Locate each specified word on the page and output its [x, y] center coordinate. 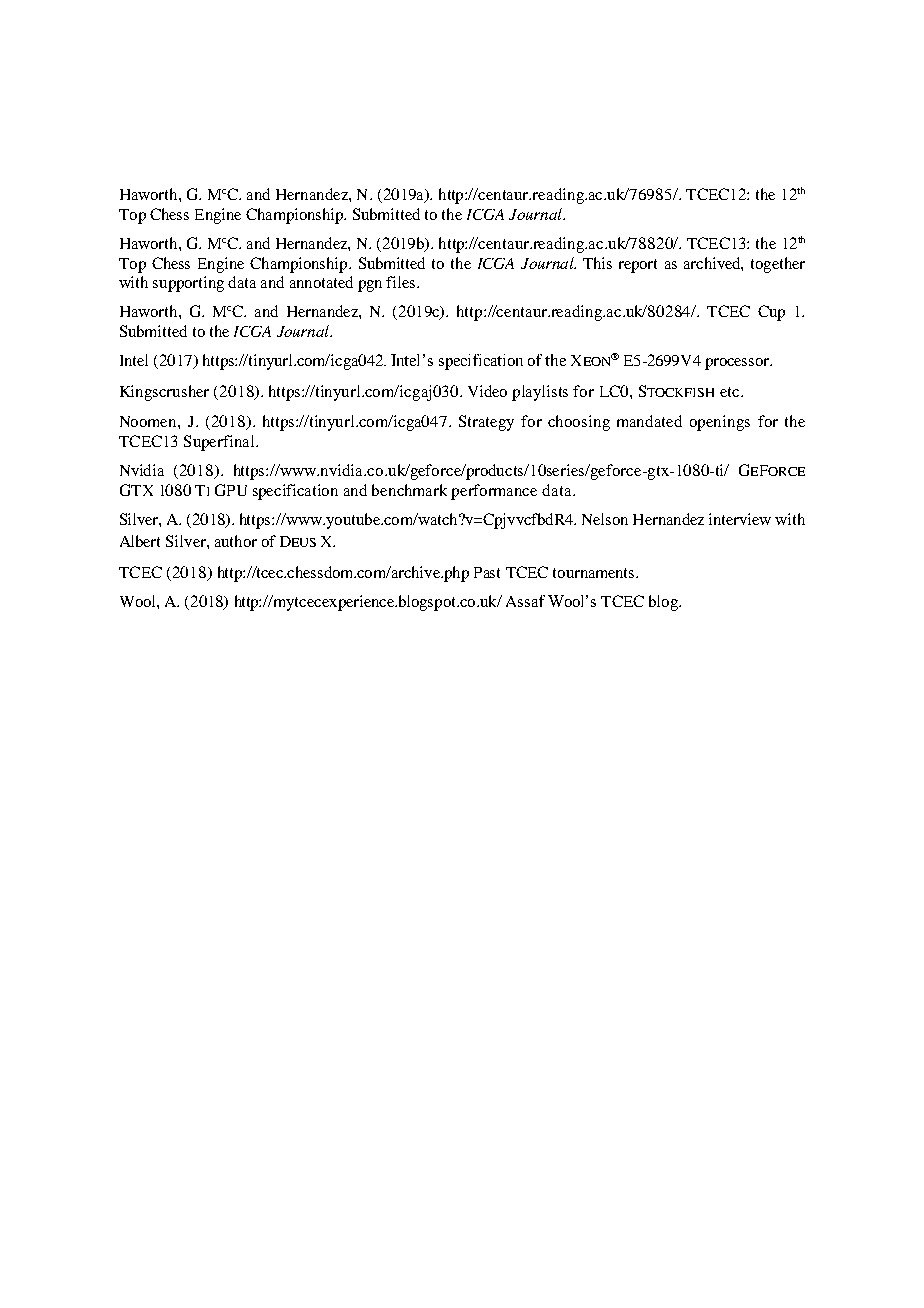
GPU [231, 490]
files [402, 282]
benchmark [409, 490]
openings [720, 423]
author [236, 541]
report [638, 266]
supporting [188, 284]
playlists [540, 393]
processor [738, 364]
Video [487, 391]
